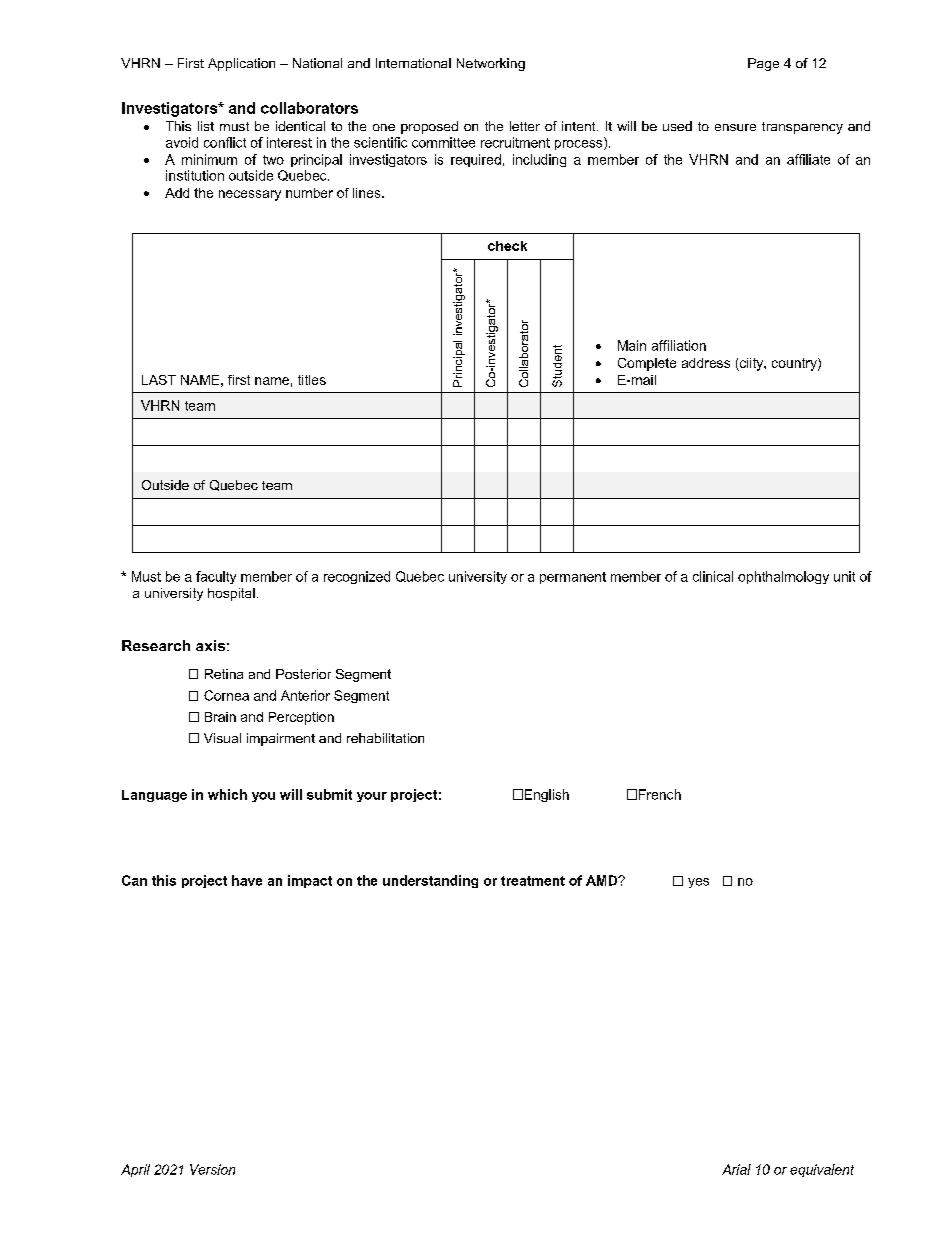 The height and width of the image is (1233, 952). Describe the element at coordinates (698, 883) in the image. I see `yes` at that location.
